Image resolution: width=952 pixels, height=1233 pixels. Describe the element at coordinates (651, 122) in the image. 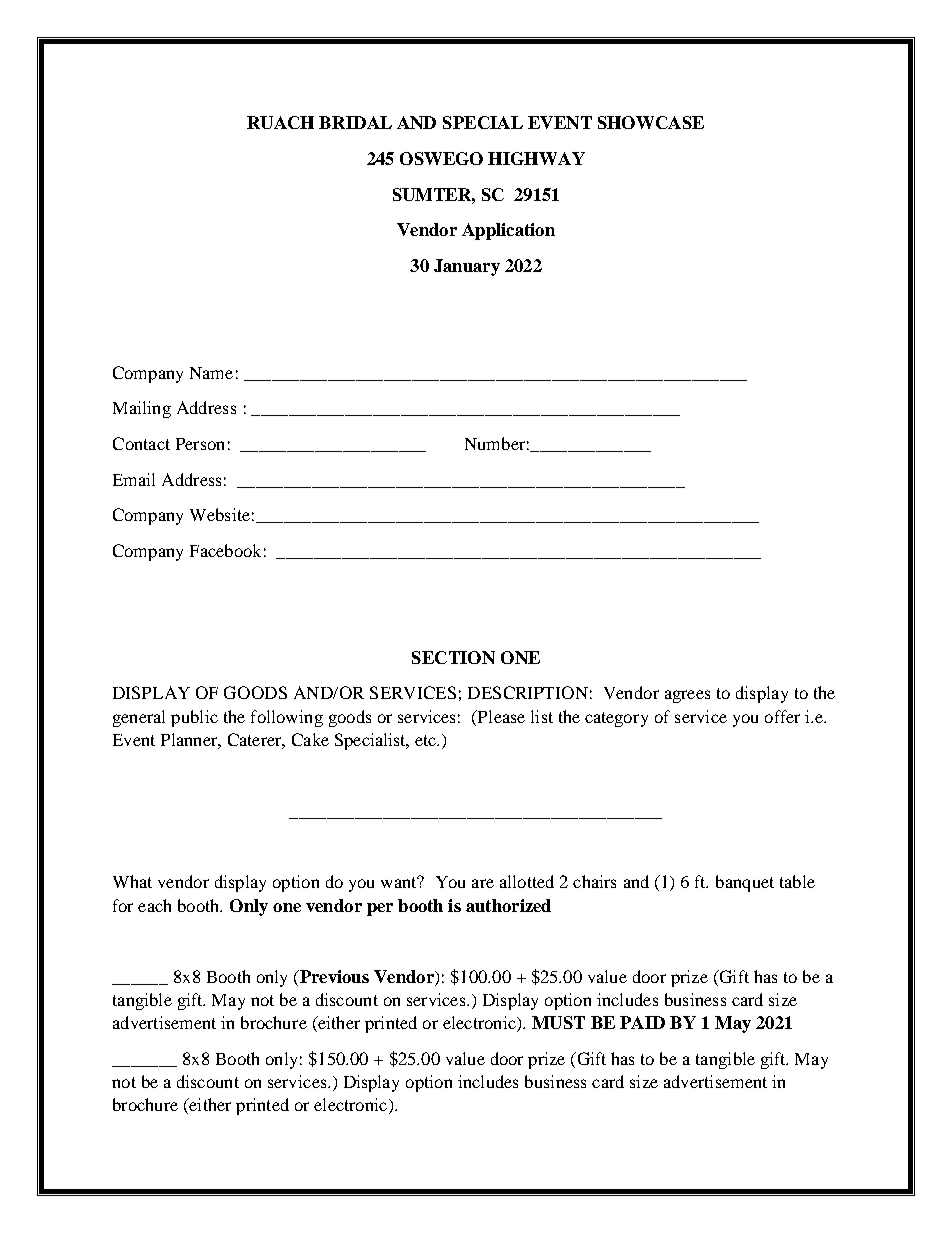

I see `SHOWCASE` at that location.
